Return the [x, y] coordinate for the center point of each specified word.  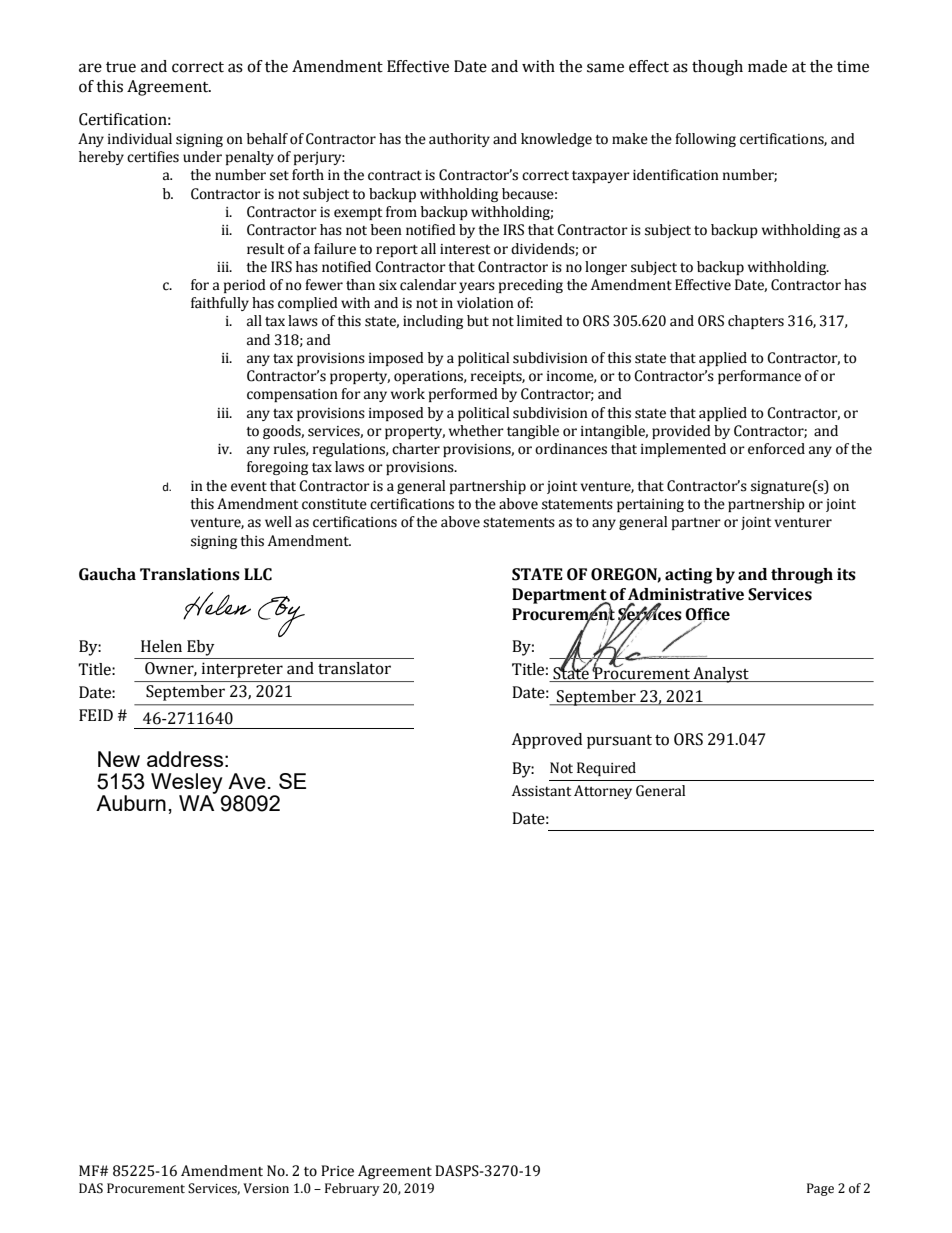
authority [459, 140]
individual [140, 139]
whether [476, 431]
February [352, 1189]
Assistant [541, 791]
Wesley [188, 784]
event [249, 487]
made [767, 66]
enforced [776, 449]
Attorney [603, 792]
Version [266, 1188]
